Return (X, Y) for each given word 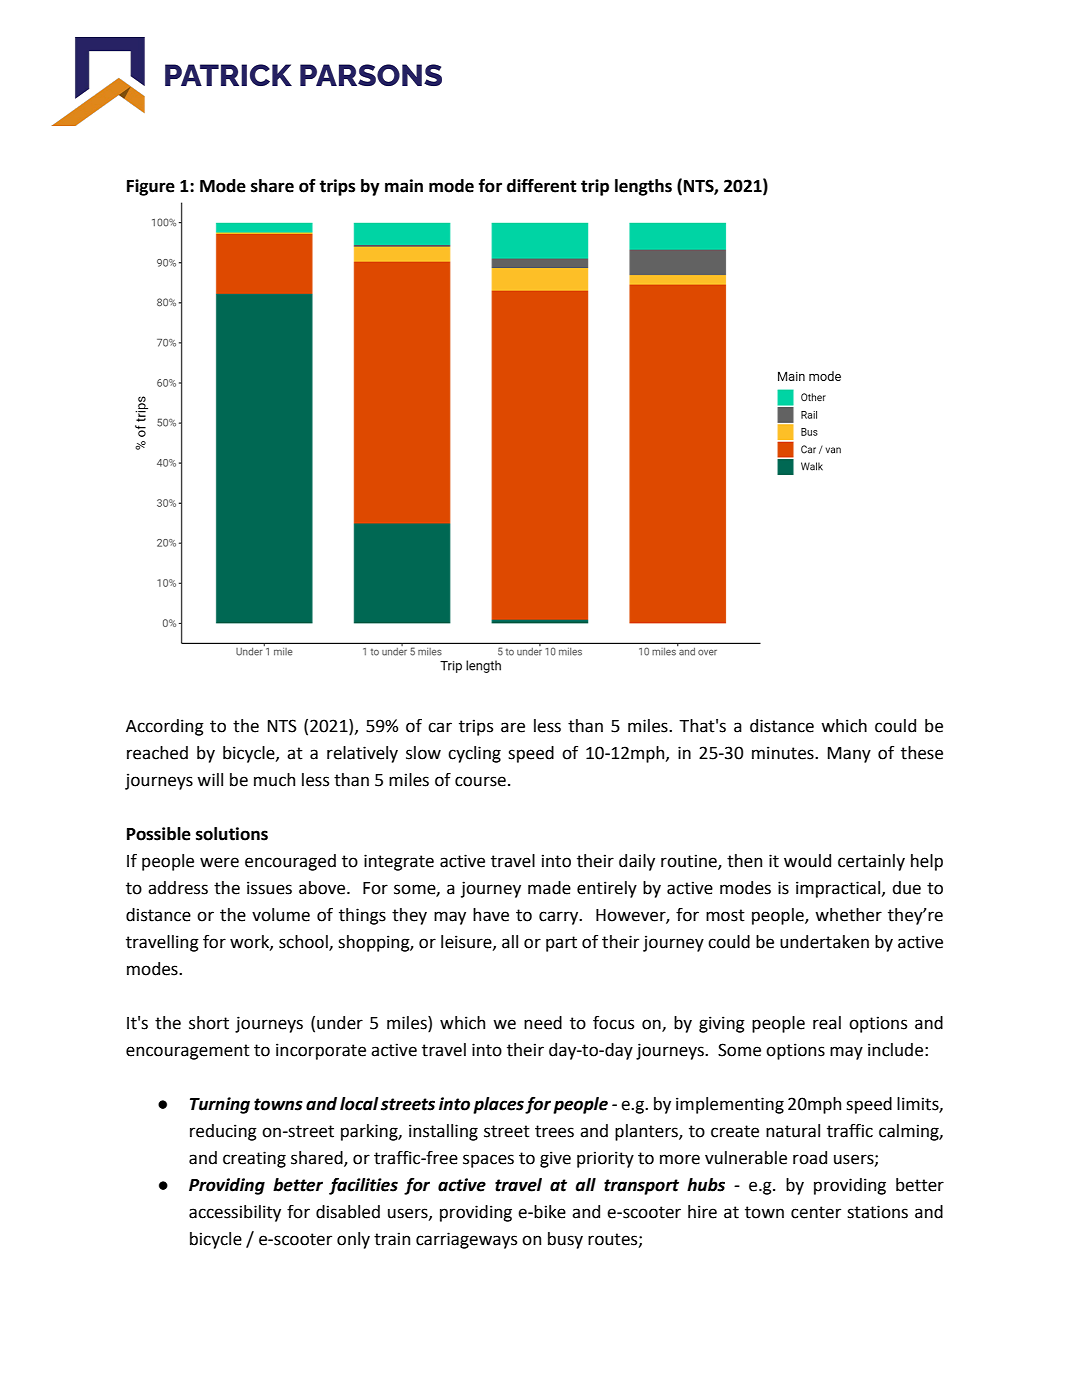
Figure (151, 187)
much (274, 780)
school (304, 943)
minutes (784, 753)
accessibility (235, 1213)
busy (565, 1240)
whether (848, 915)
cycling (474, 754)
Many (849, 755)
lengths (643, 187)
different (542, 186)
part (561, 944)
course (480, 781)
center (816, 1212)
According (165, 727)
